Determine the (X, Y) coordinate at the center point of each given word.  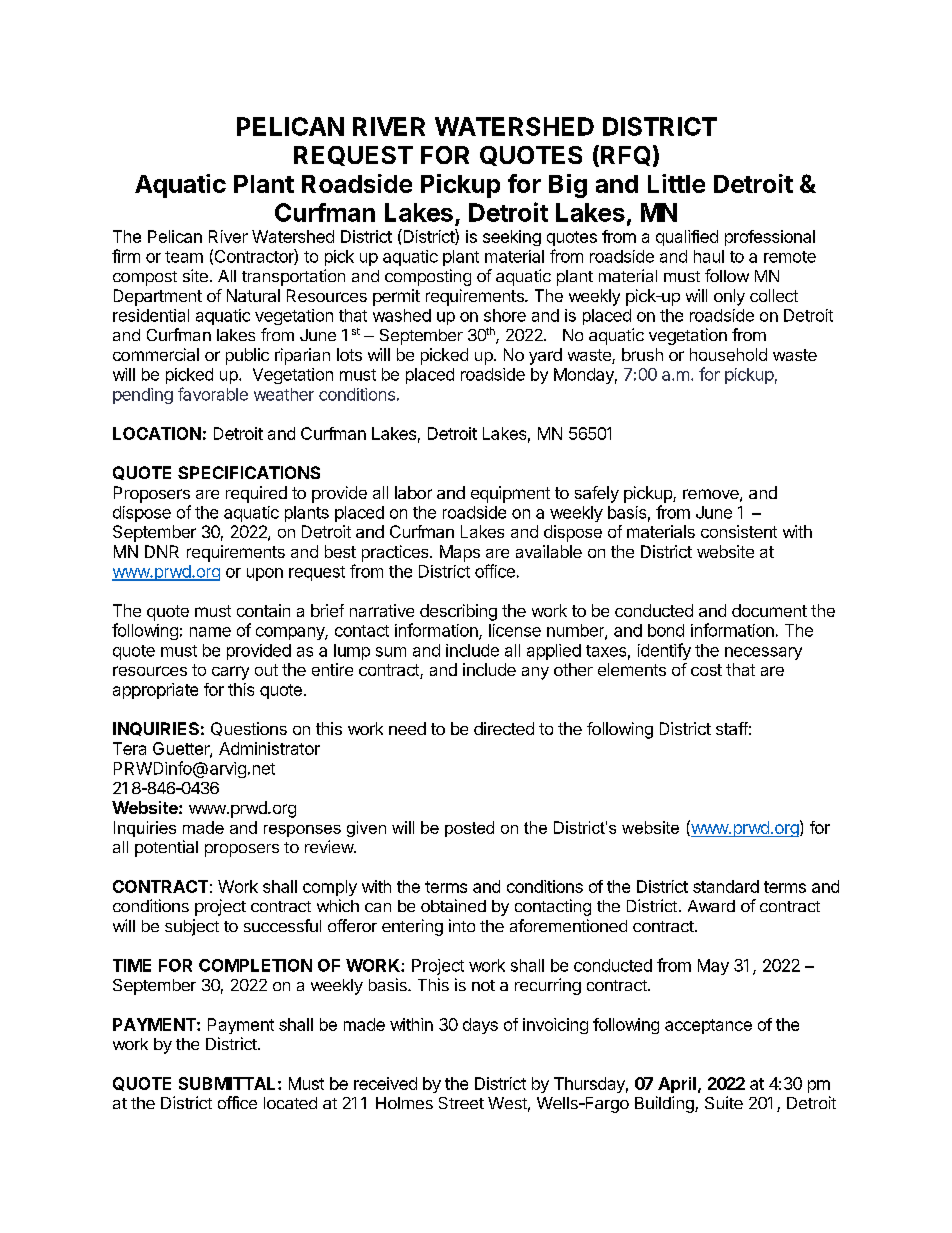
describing (458, 612)
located (290, 1103)
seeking (512, 238)
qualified (687, 238)
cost (706, 670)
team (184, 257)
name (210, 632)
